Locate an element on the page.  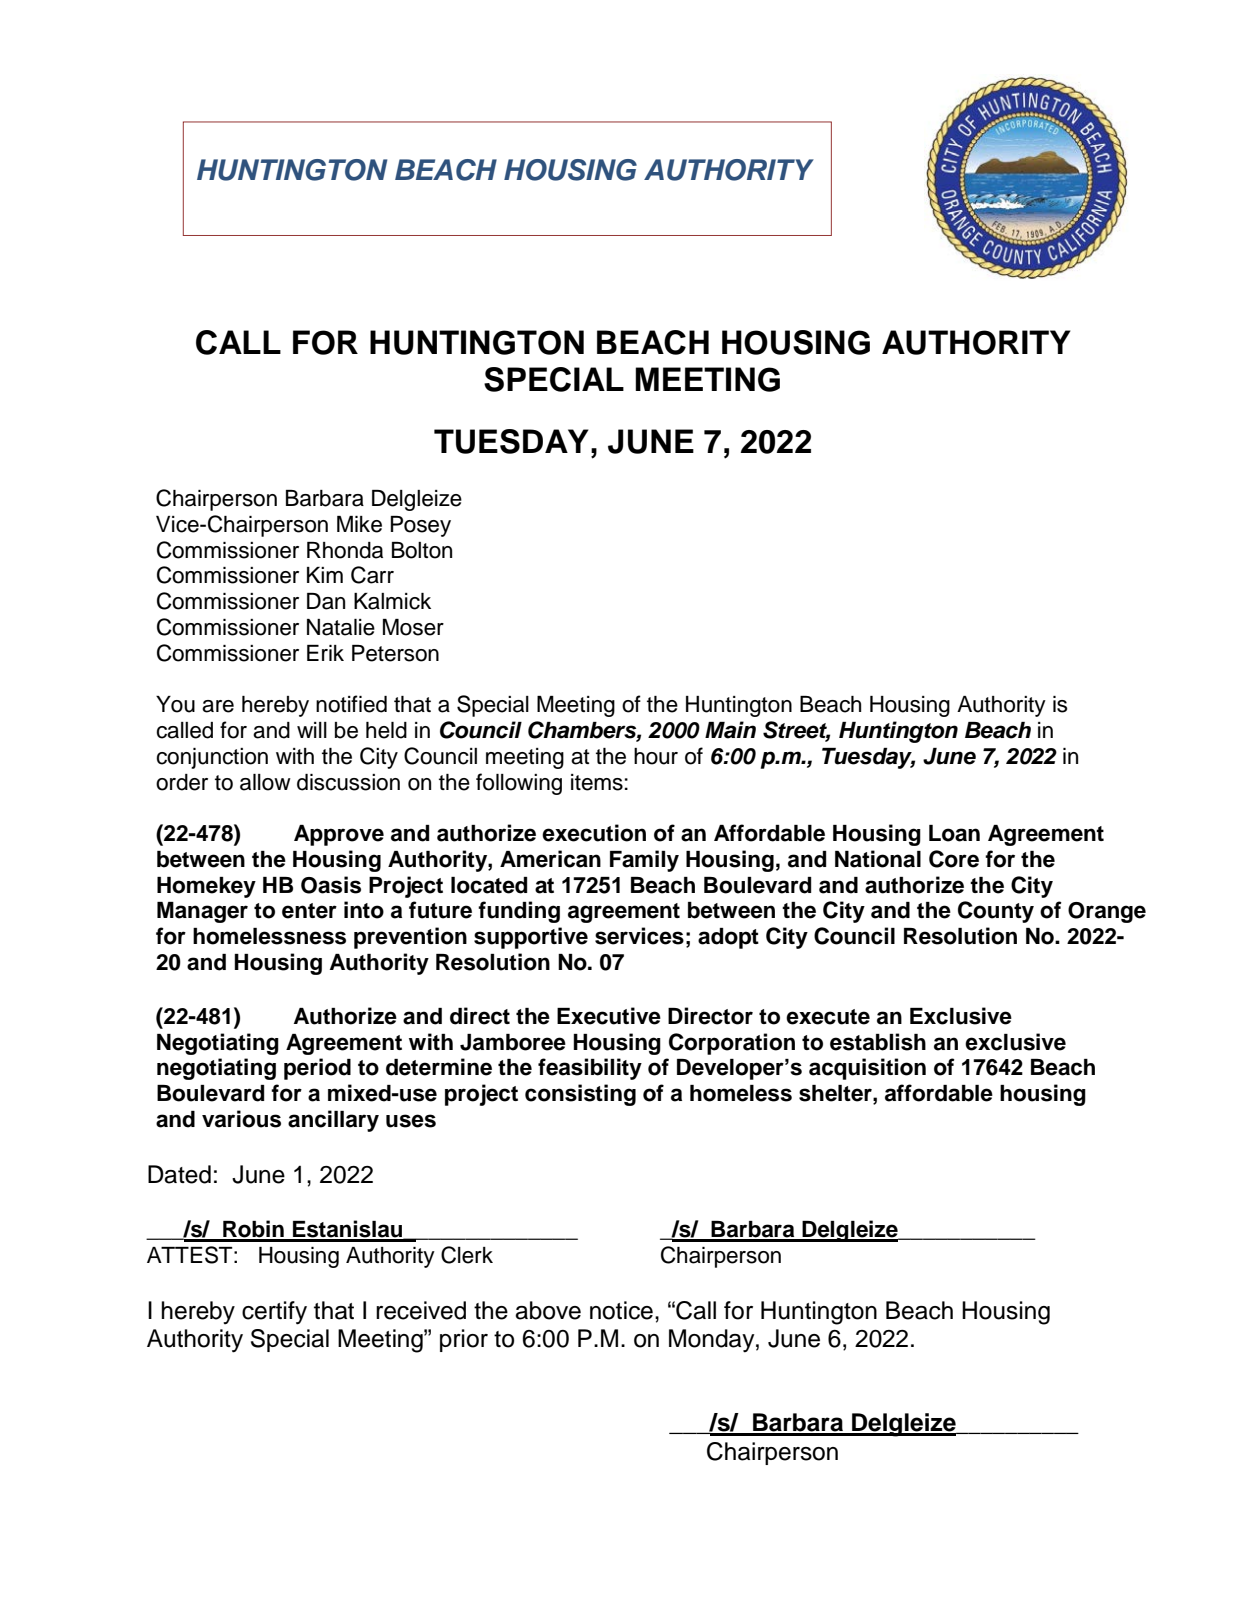
County is located at coordinates (996, 912).
